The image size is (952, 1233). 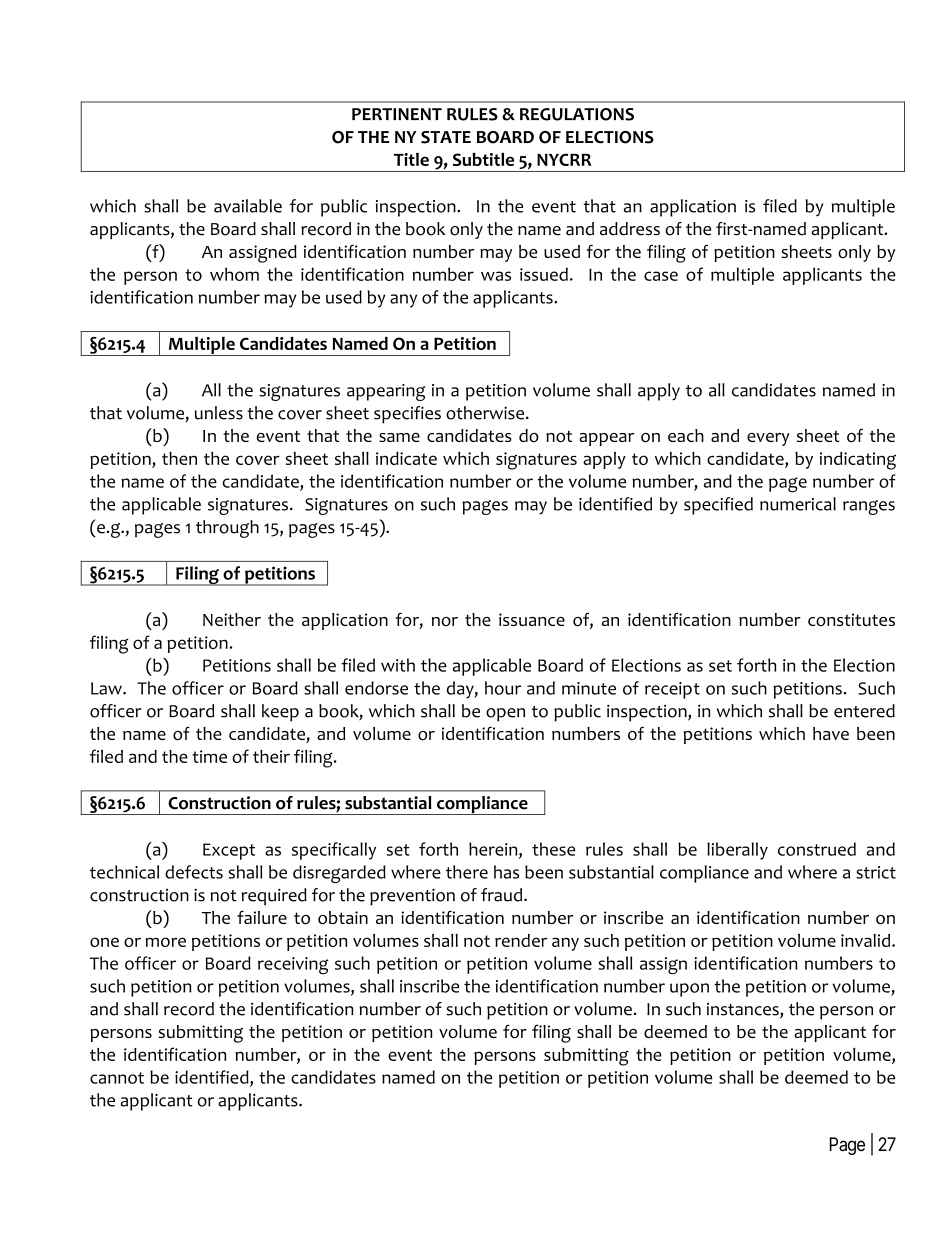 What do you see at coordinates (521, 940) in the image?
I see `render` at bounding box center [521, 940].
